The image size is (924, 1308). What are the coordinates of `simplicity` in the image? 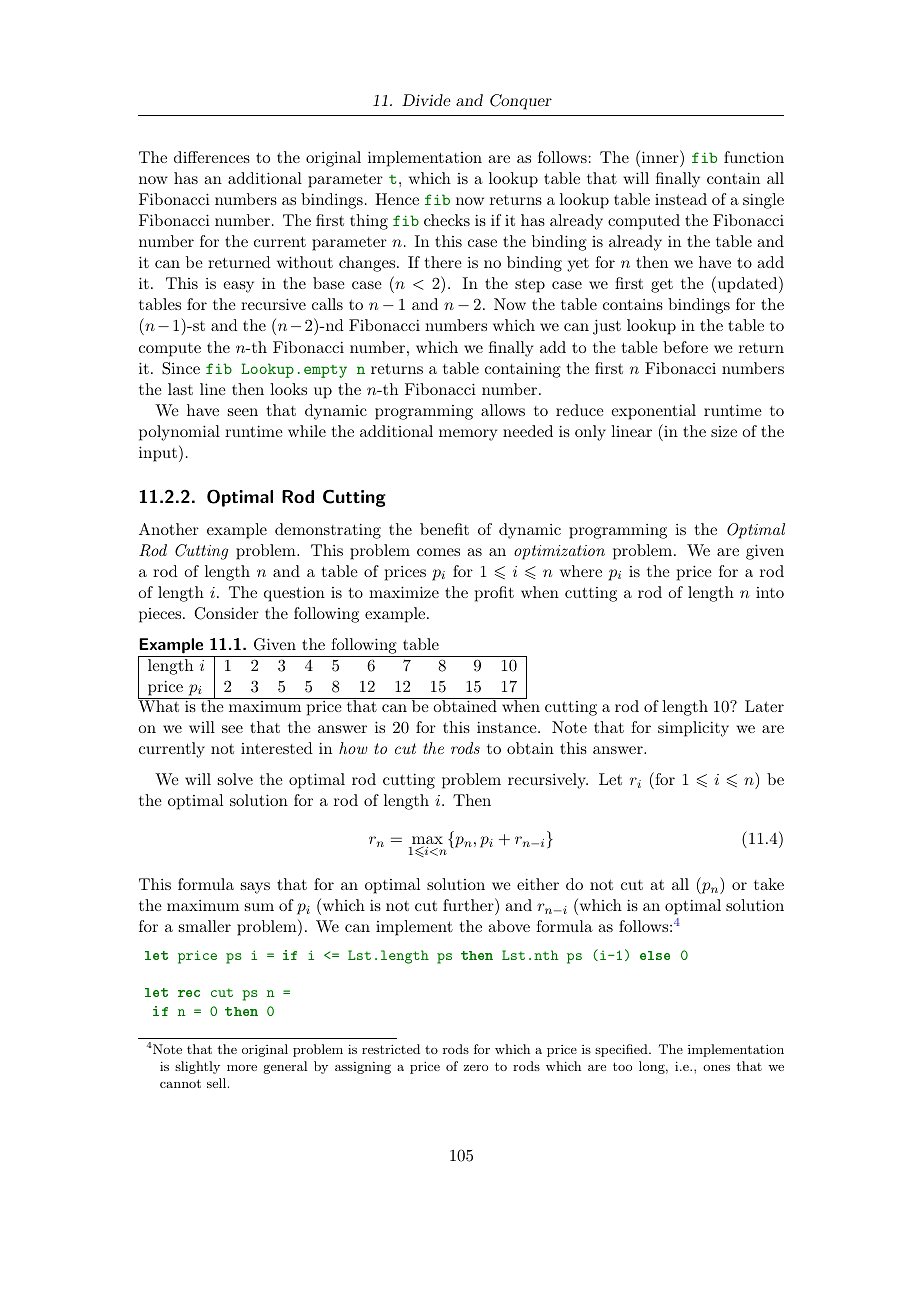 It's located at (693, 729).
